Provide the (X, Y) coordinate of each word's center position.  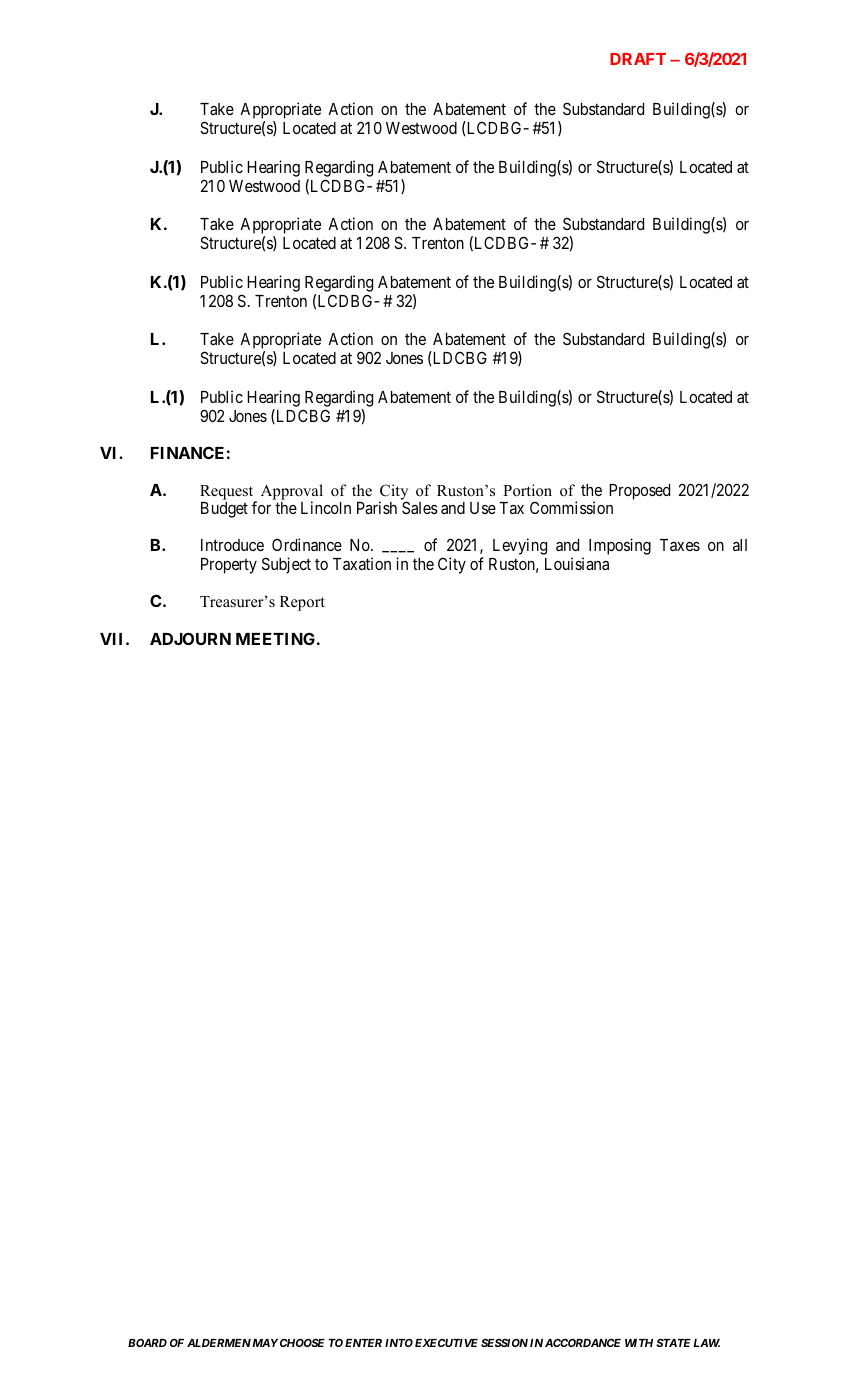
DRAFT (638, 59)
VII (113, 639)
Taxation (362, 563)
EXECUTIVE (446, 1343)
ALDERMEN (219, 1343)
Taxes (680, 545)
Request (228, 494)
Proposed (639, 492)
